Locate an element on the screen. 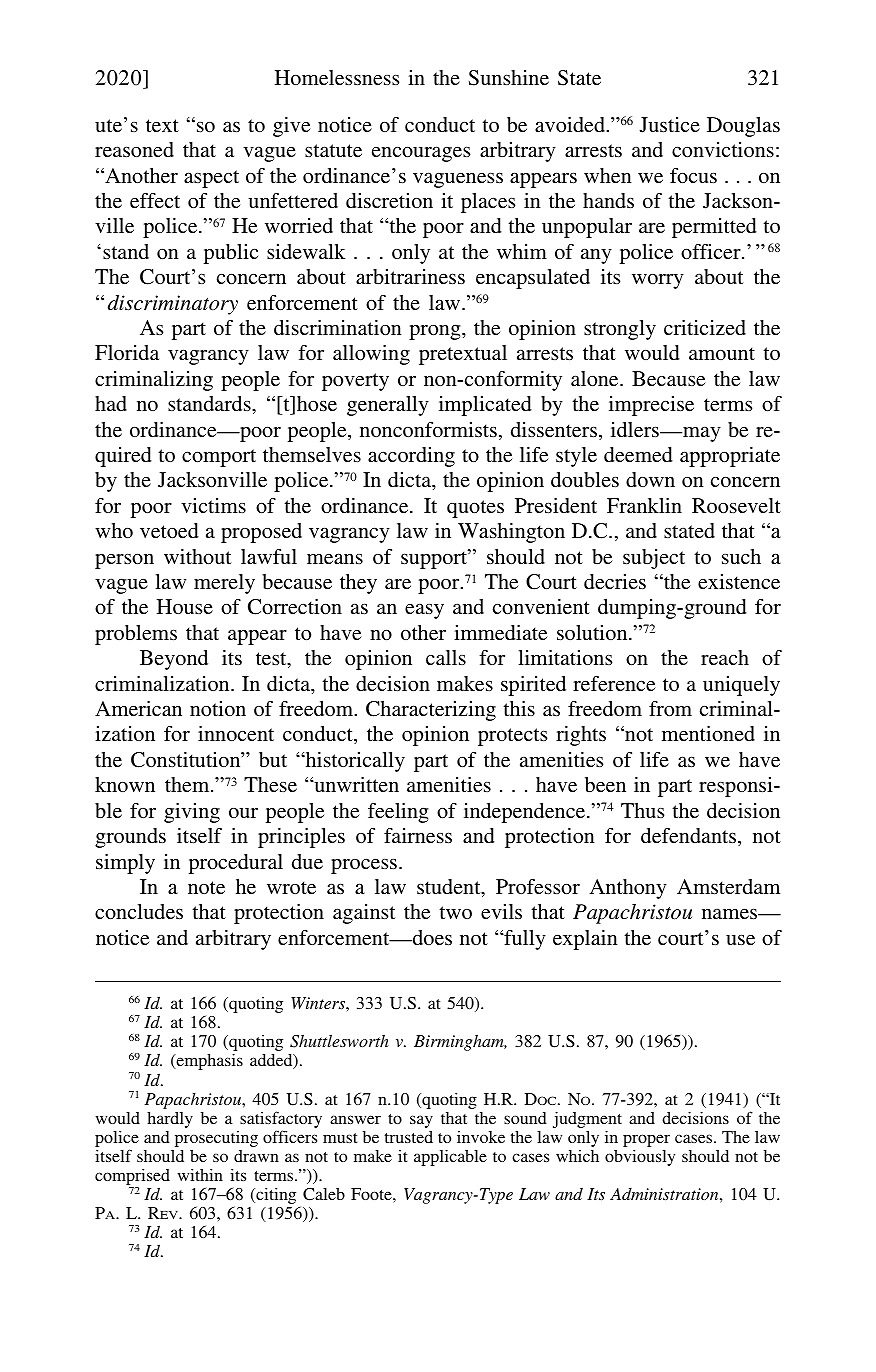  reach is located at coordinates (725, 657).
